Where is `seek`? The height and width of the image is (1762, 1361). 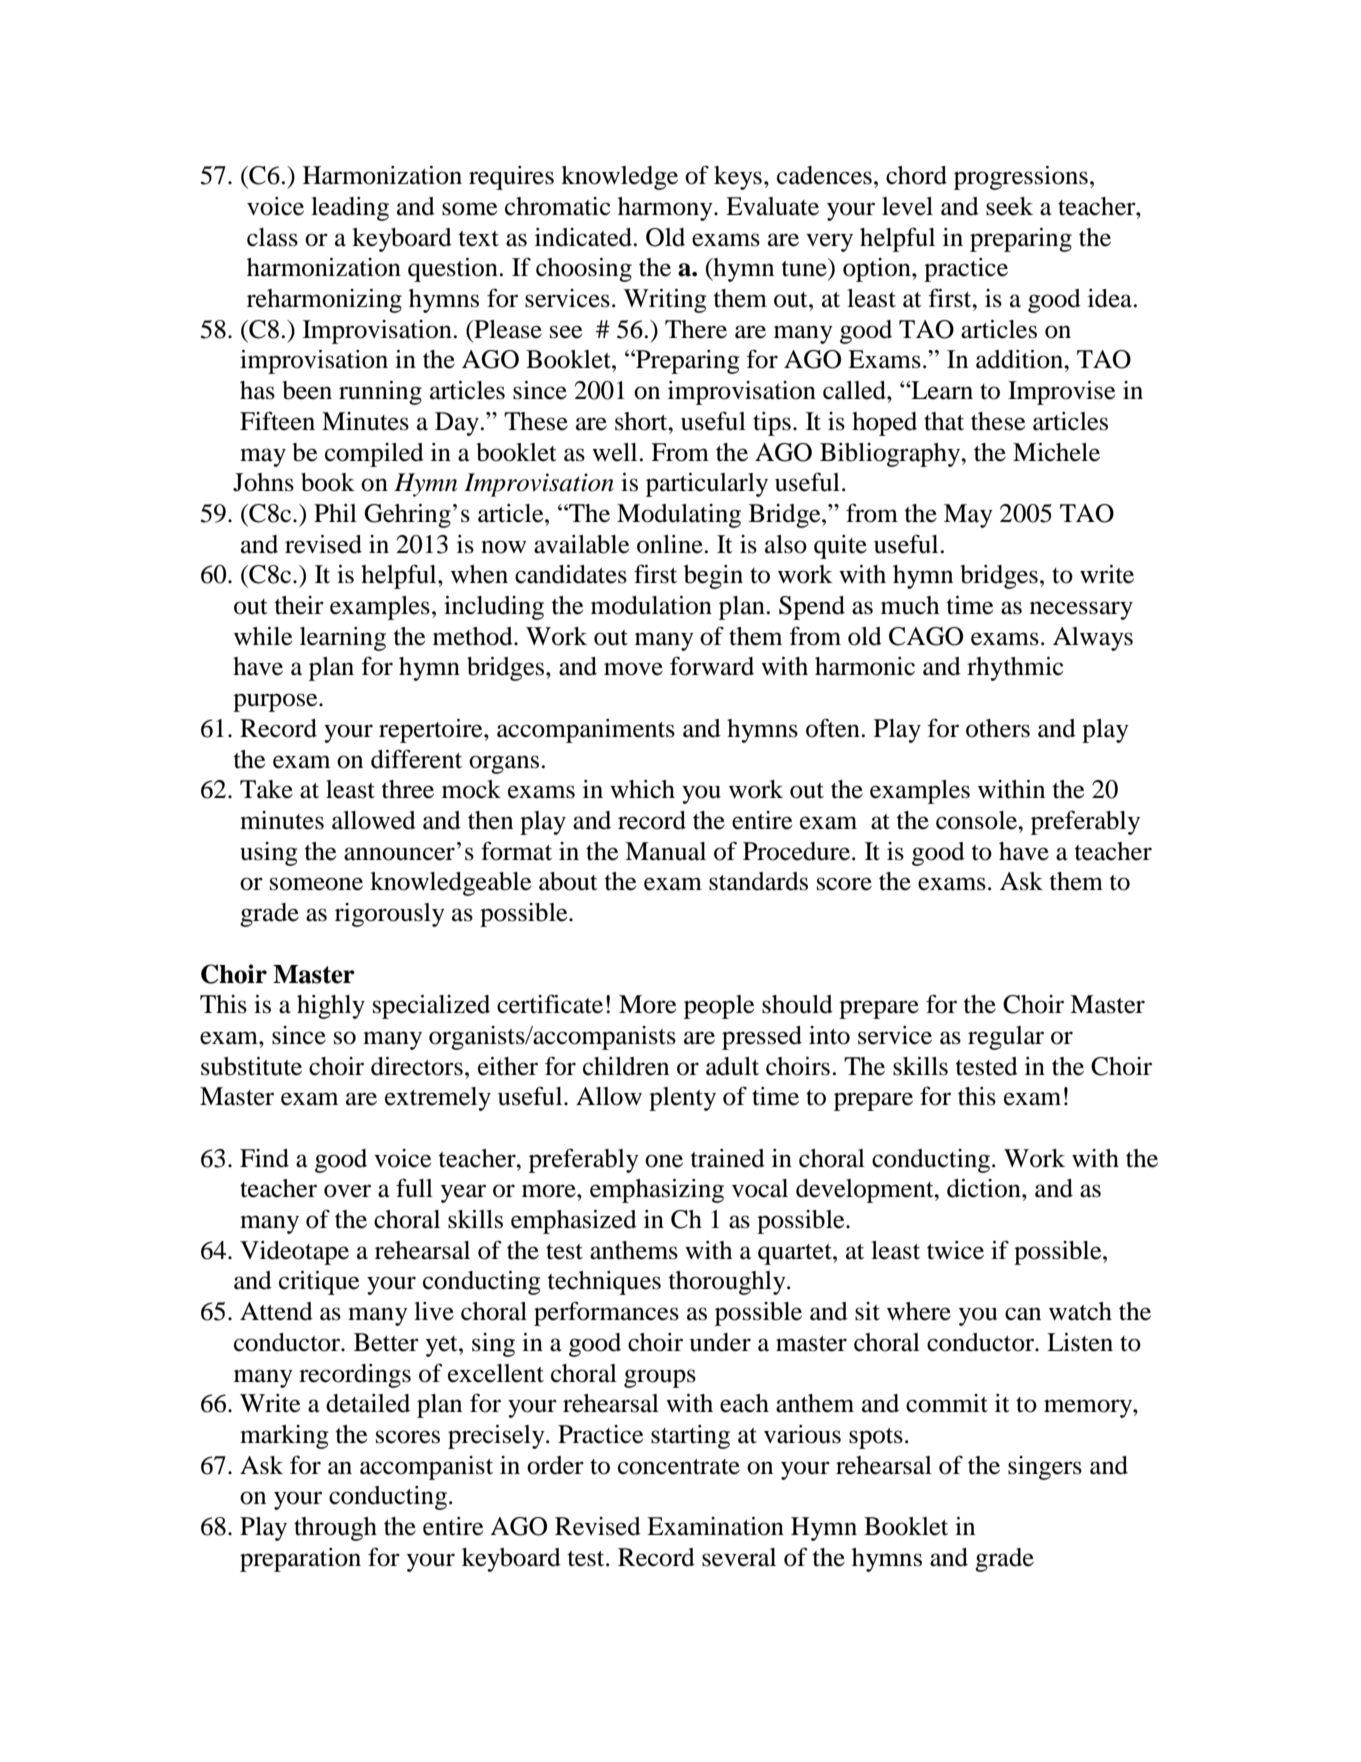
seek is located at coordinates (1009, 206).
